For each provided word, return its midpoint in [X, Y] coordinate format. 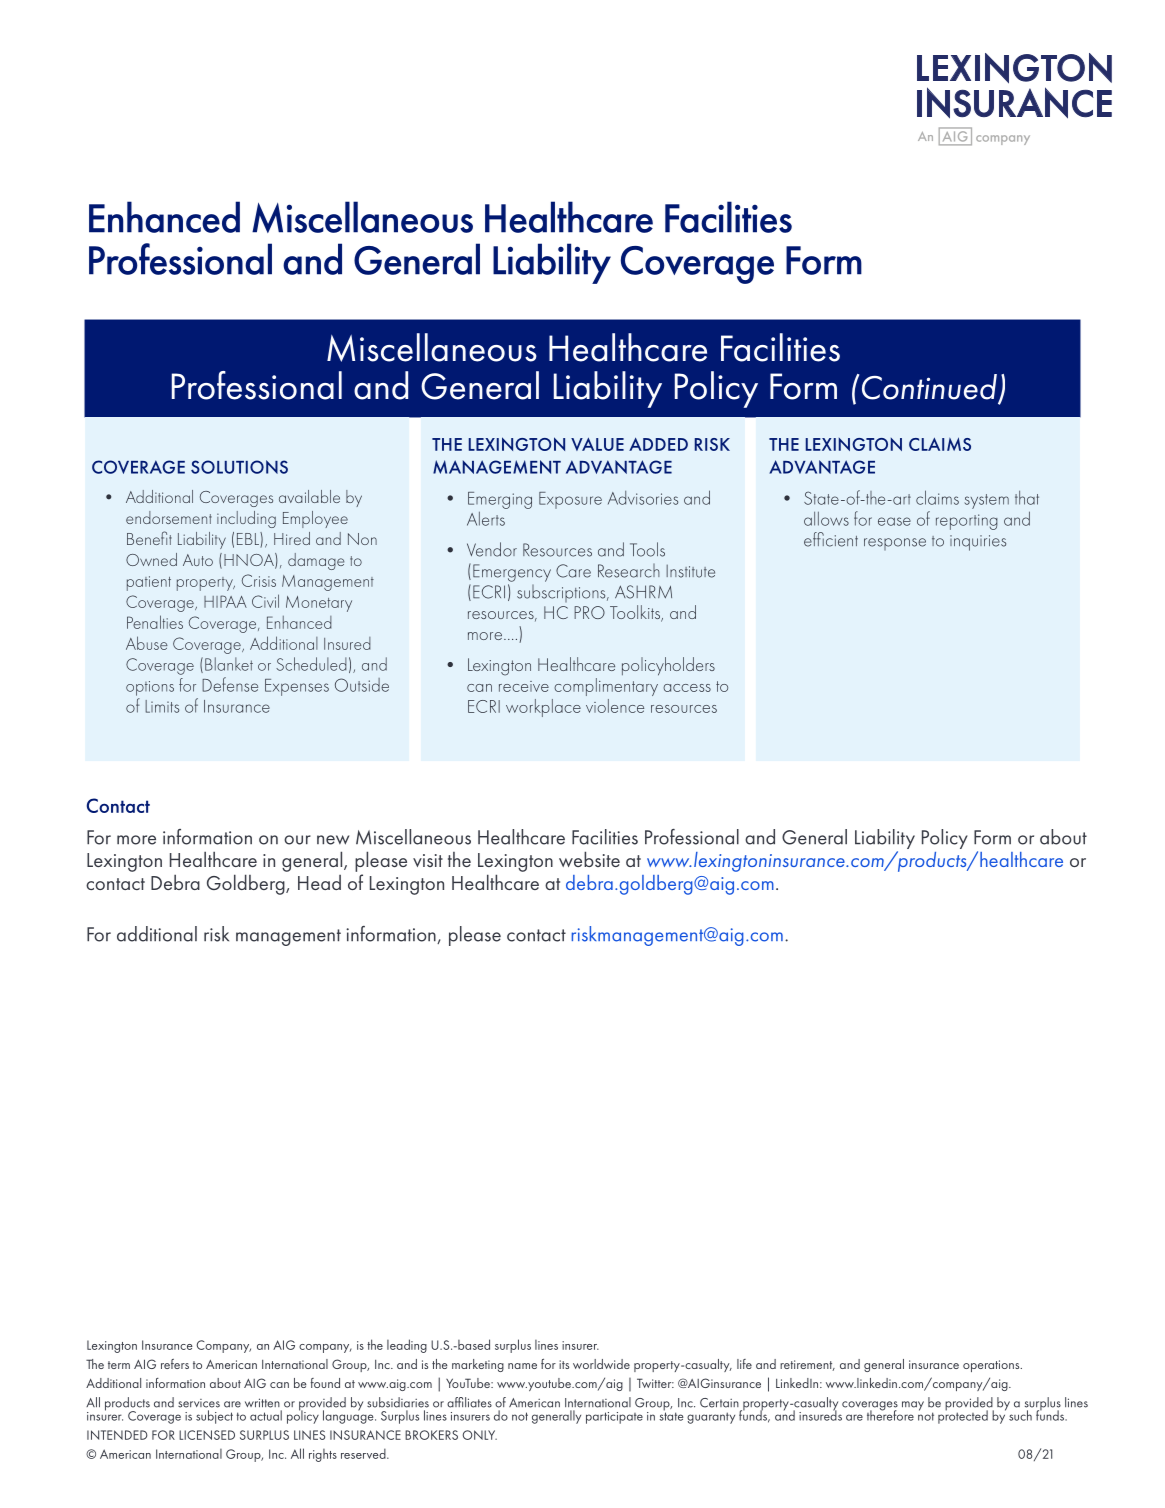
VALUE [597, 444]
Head [319, 882]
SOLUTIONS [239, 467]
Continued [930, 388]
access [687, 688]
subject [214, 1417]
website [589, 859]
